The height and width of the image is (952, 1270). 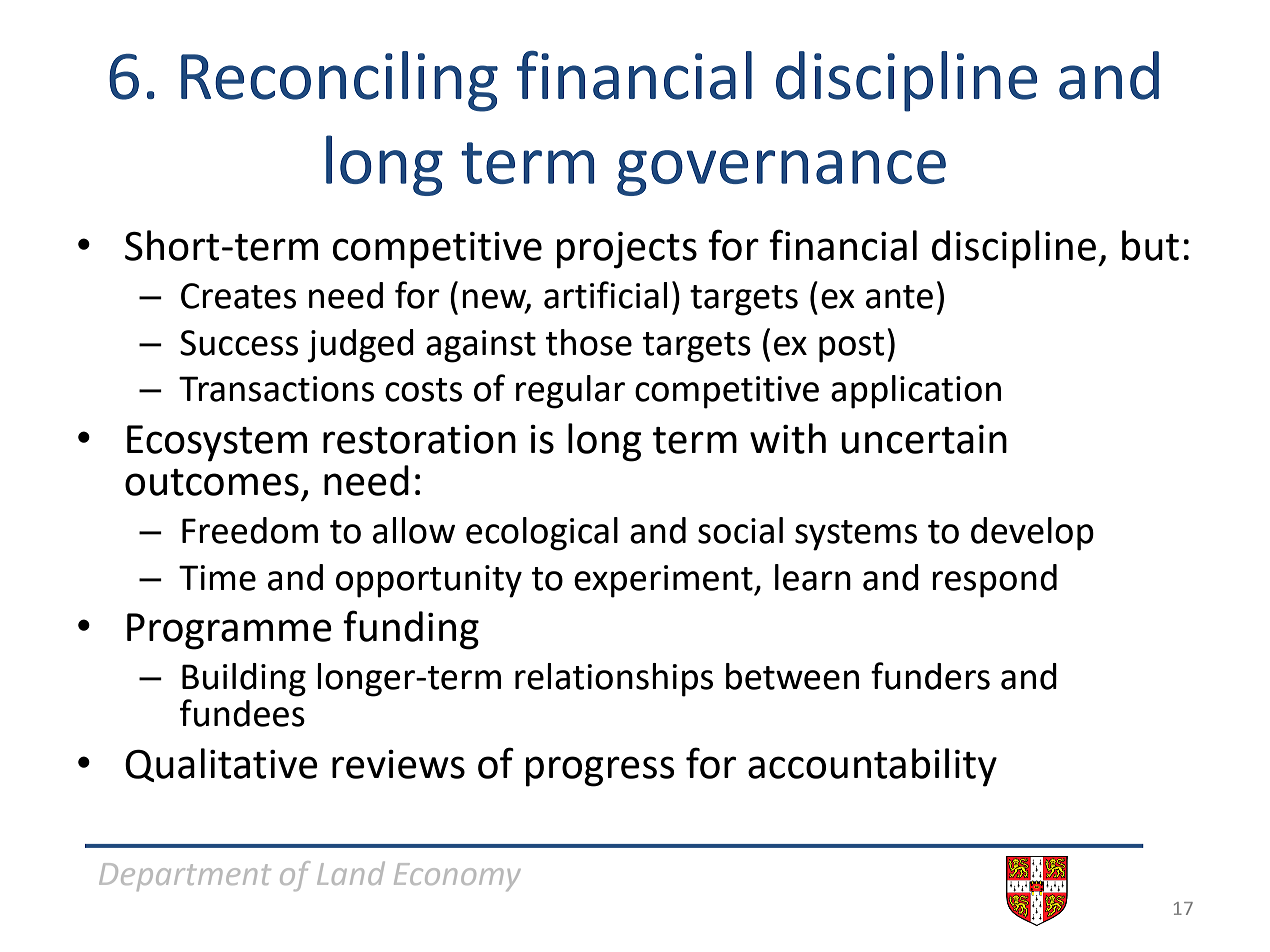 I want to click on those, so click(x=589, y=342).
